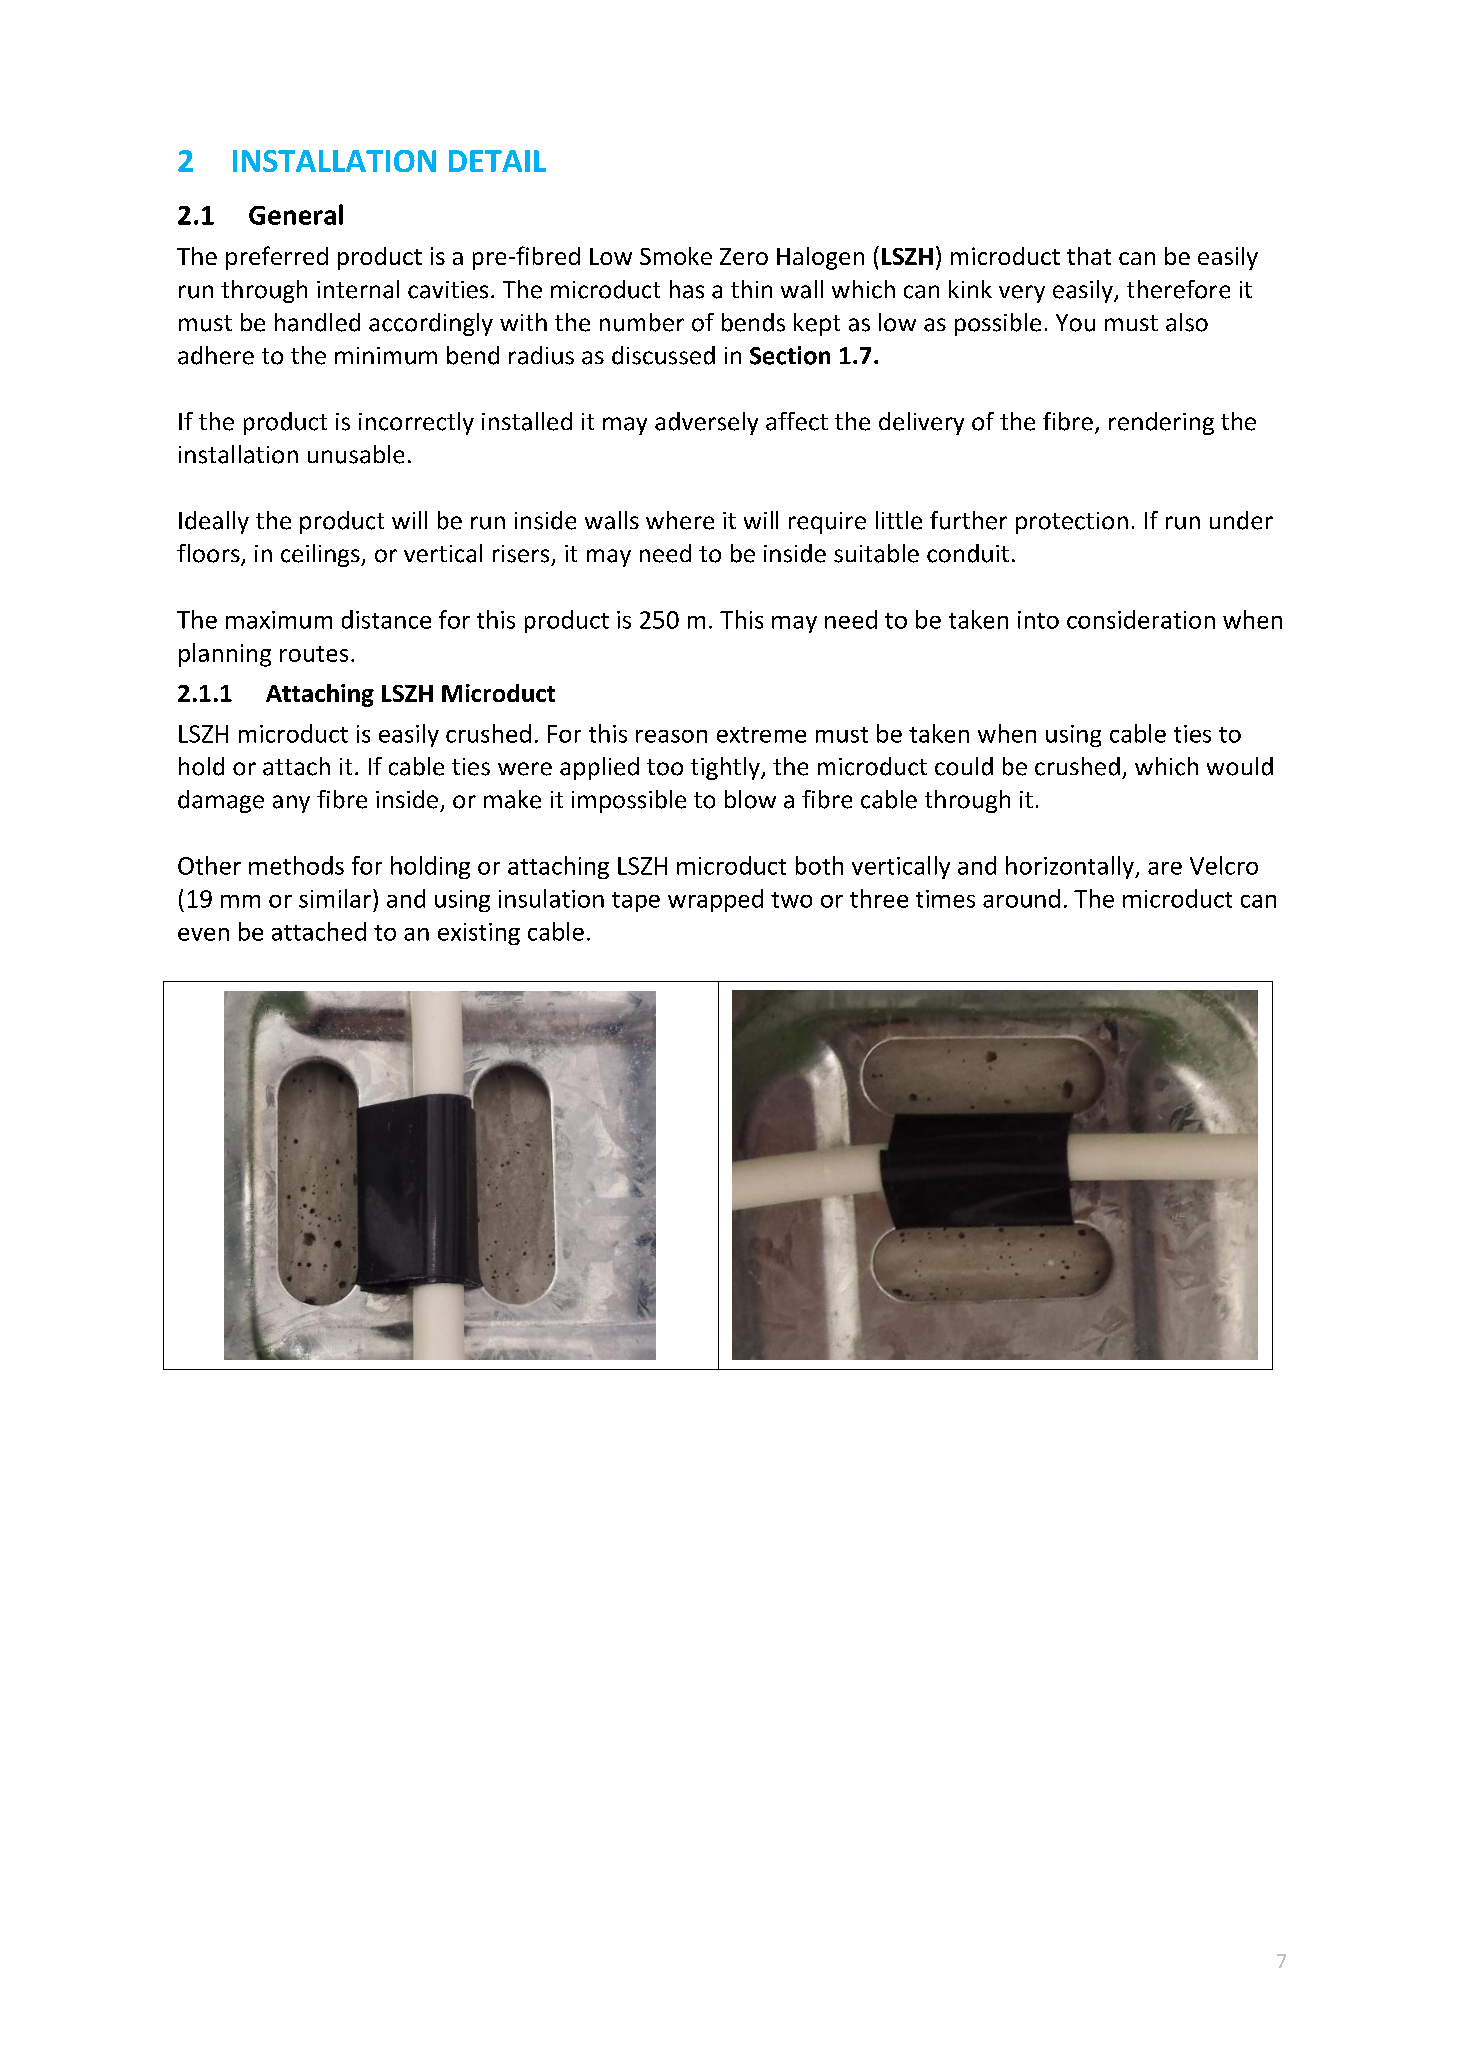  I want to click on Zero, so click(744, 256).
